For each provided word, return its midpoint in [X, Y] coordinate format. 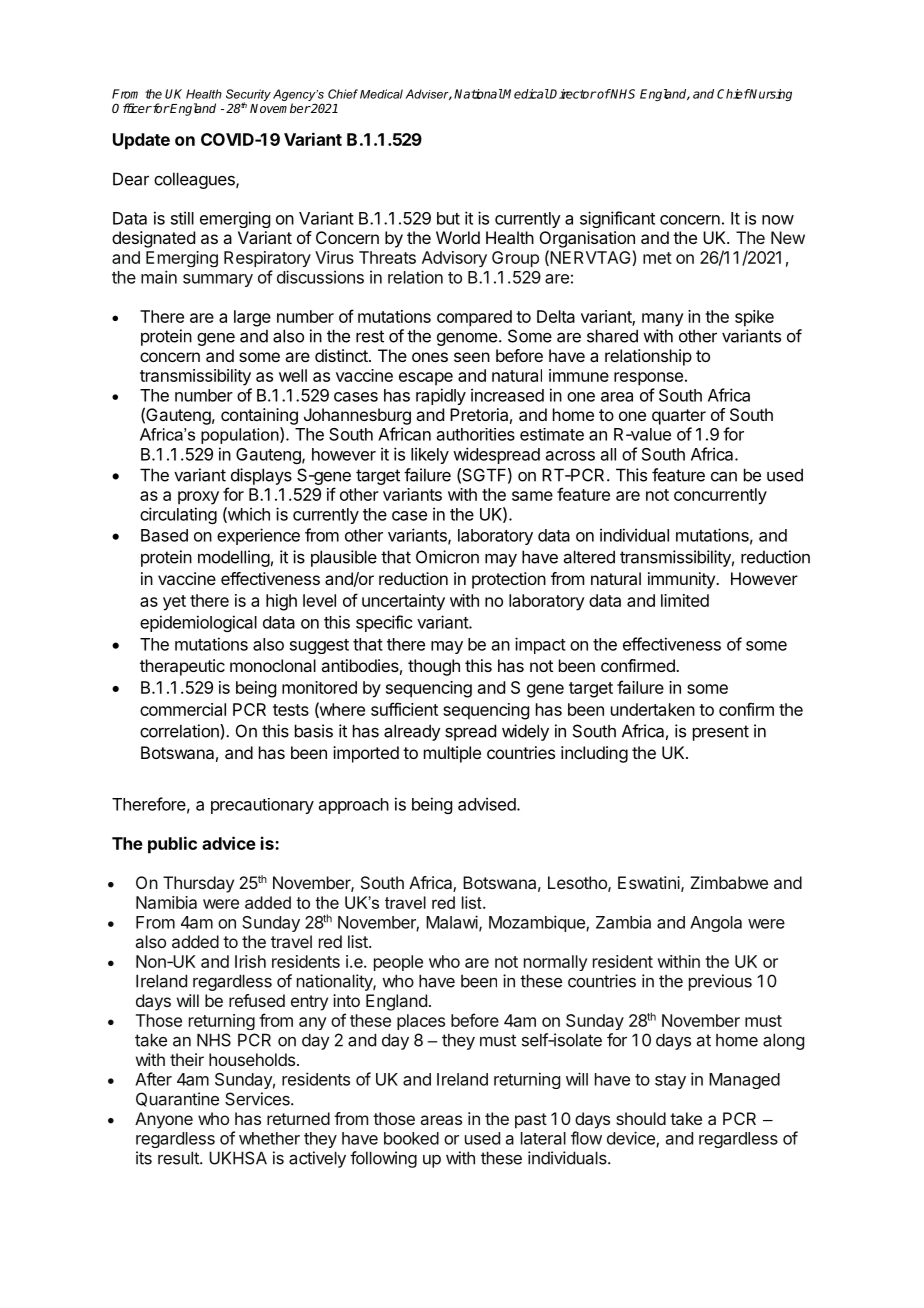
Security [248, 96]
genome [467, 339]
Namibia [166, 902]
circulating [178, 515]
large [252, 318]
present [721, 733]
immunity [682, 580]
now [778, 220]
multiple [452, 754]
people [398, 963]
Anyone [164, 1120]
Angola [716, 924]
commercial [183, 709]
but [448, 218]
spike [754, 318]
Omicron [447, 557]
